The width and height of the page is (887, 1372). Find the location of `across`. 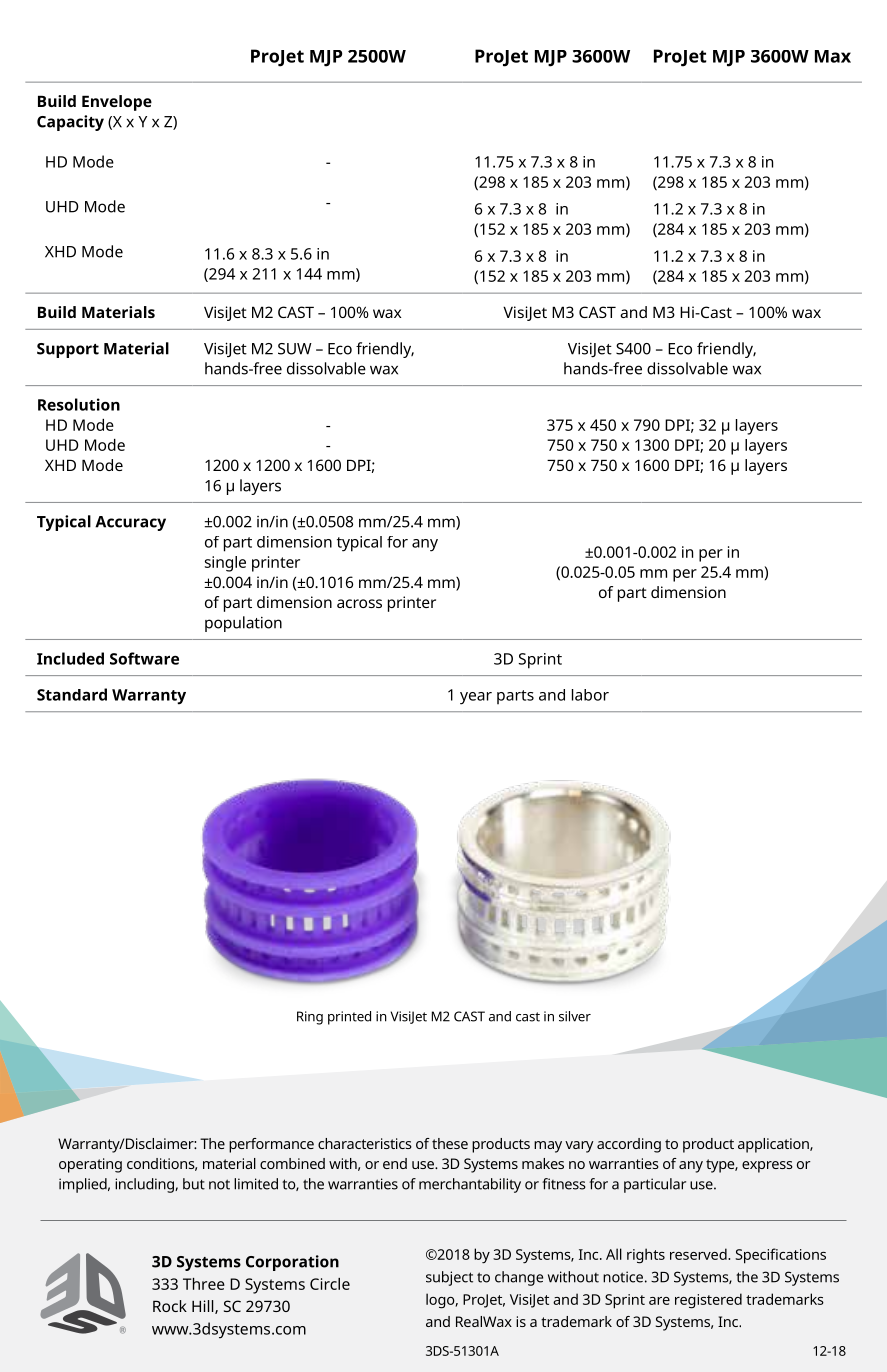

across is located at coordinates (359, 603).
